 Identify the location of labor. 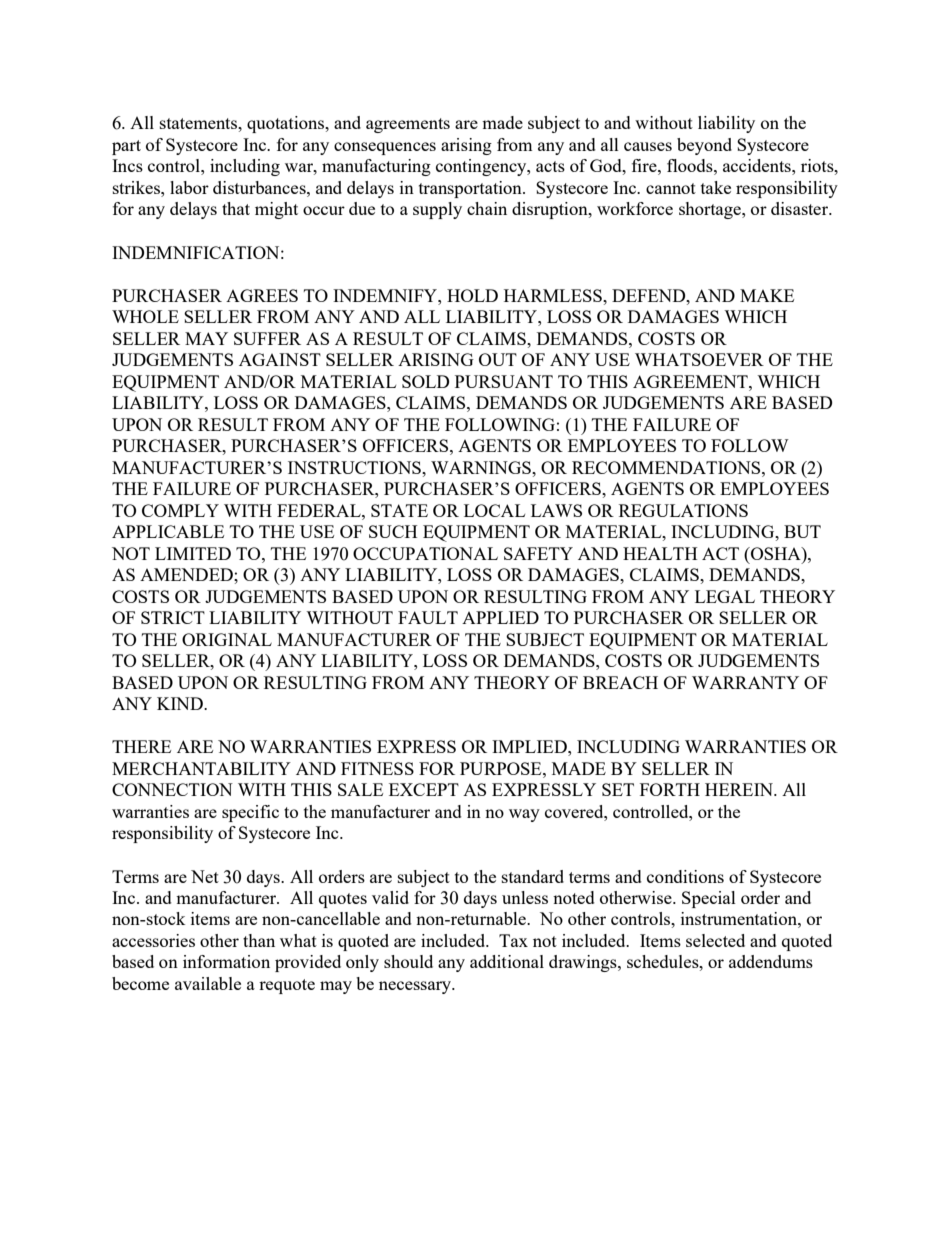
(189, 187).
